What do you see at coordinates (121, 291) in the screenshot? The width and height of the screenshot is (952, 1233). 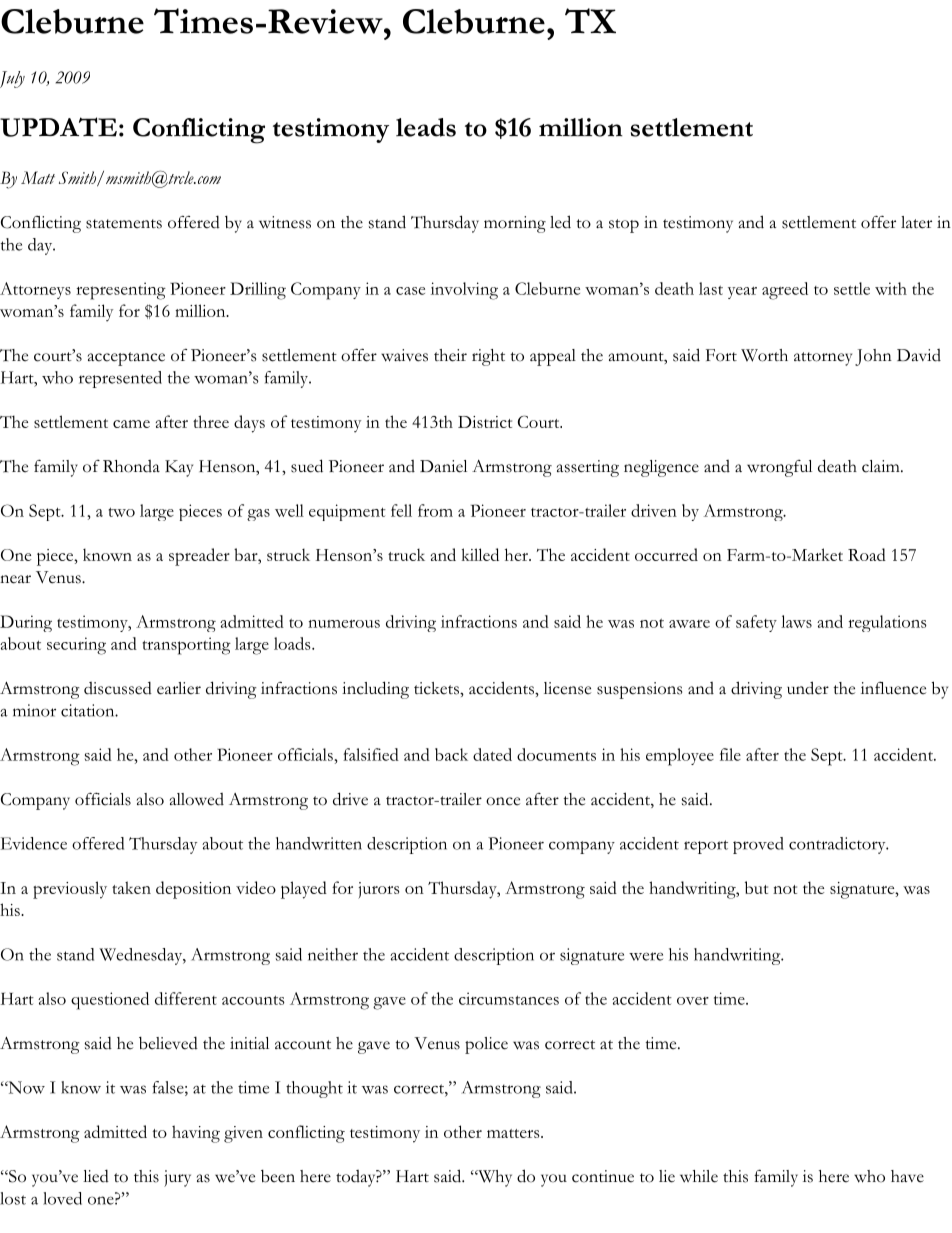 I see `representing` at bounding box center [121, 291].
